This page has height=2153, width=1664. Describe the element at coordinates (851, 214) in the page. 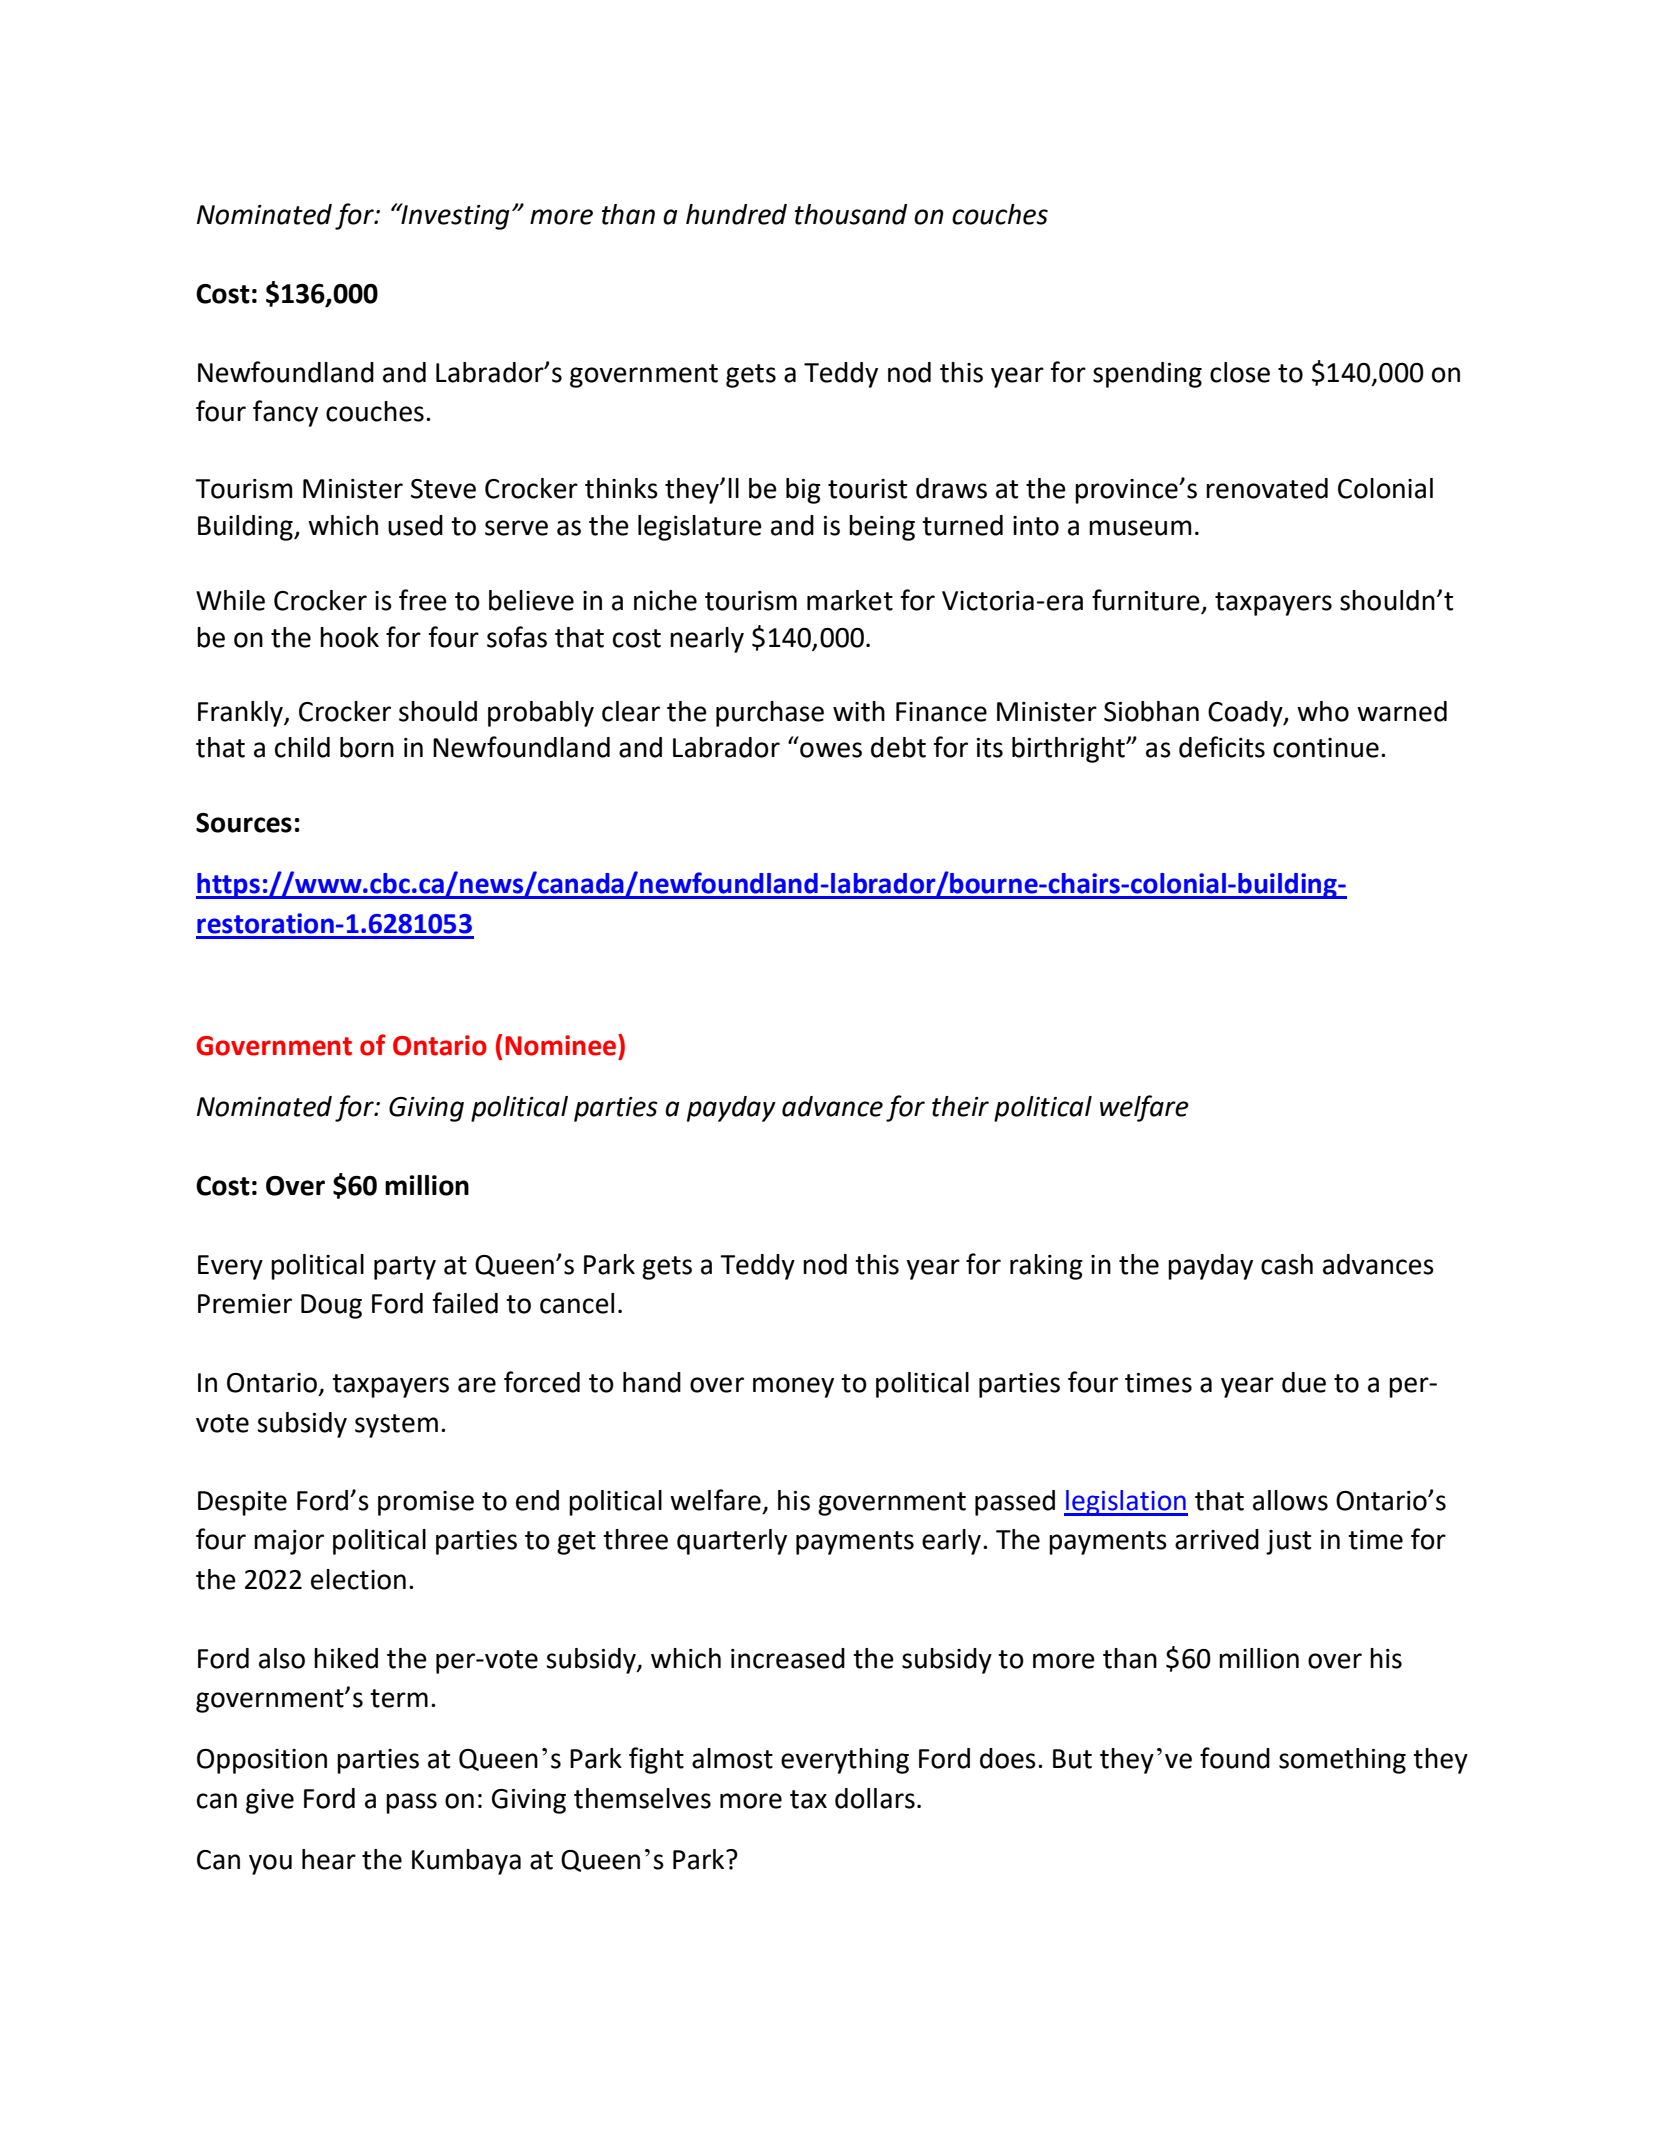

I see `thousand` at that location.
